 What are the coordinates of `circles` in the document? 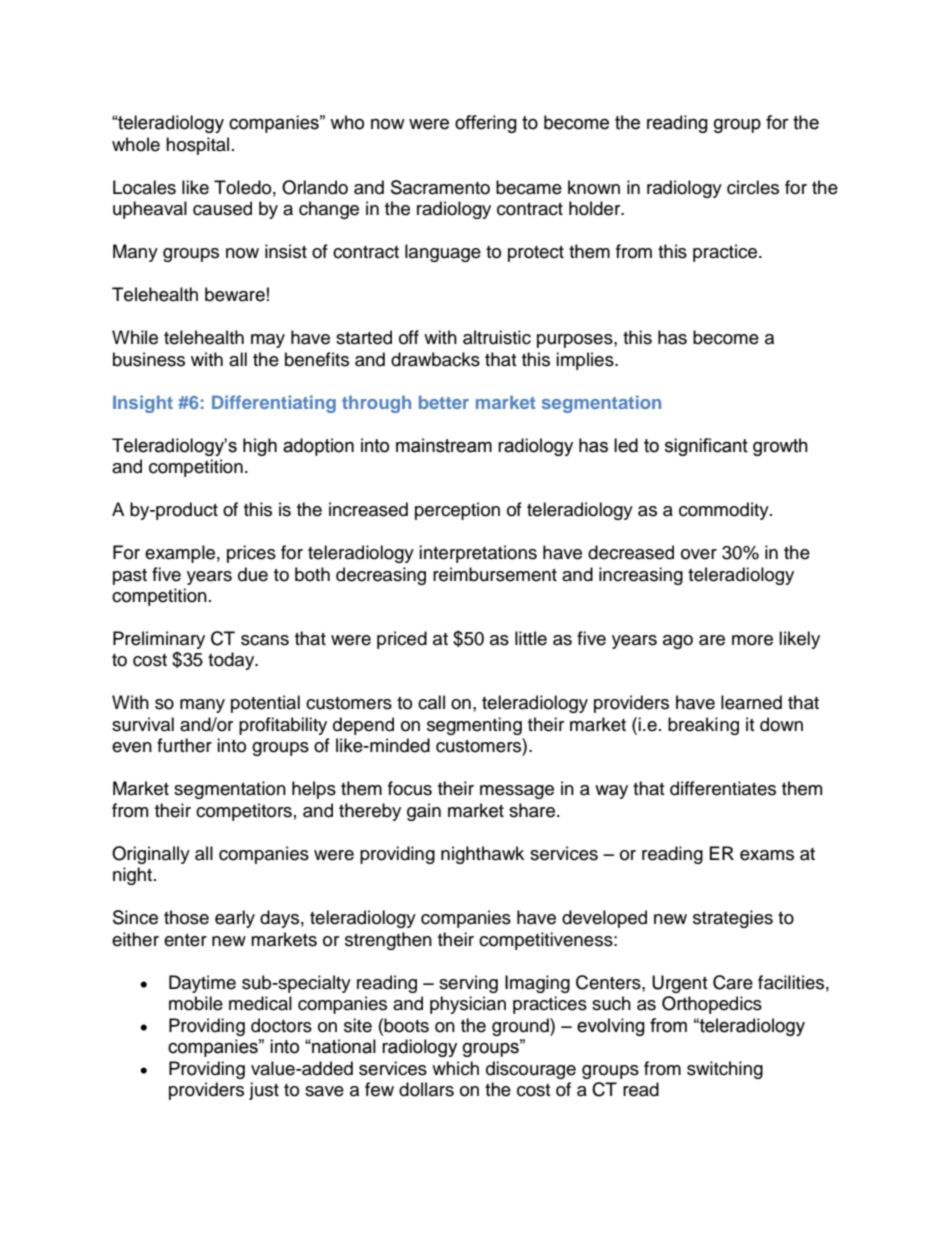 It's located at (753, 187).
